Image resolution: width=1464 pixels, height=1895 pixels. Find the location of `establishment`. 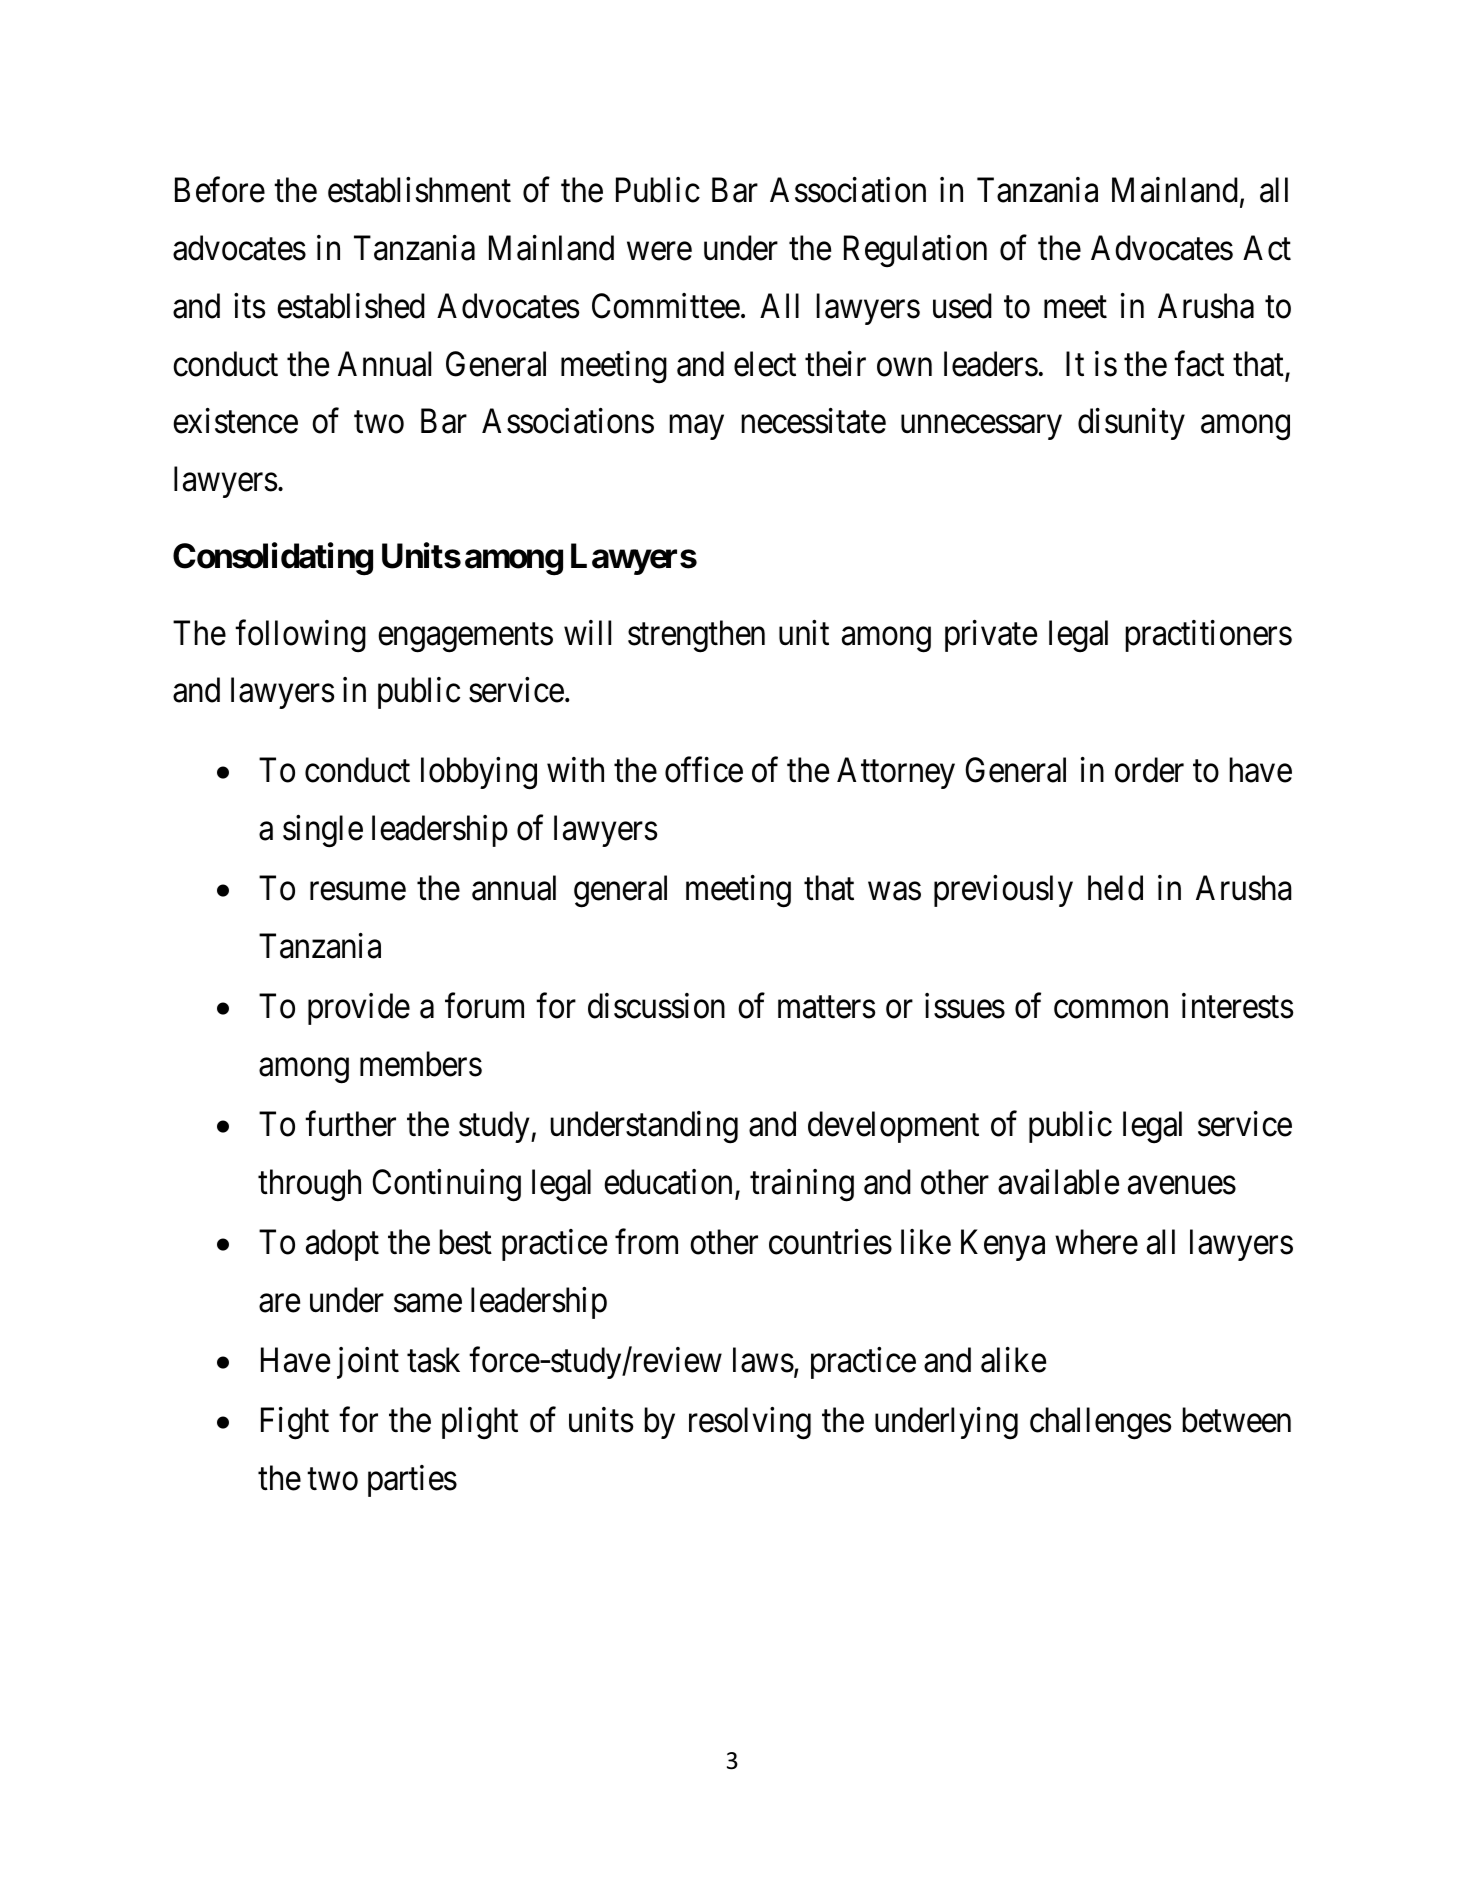

establishment is located at coordinates (419, 190).
